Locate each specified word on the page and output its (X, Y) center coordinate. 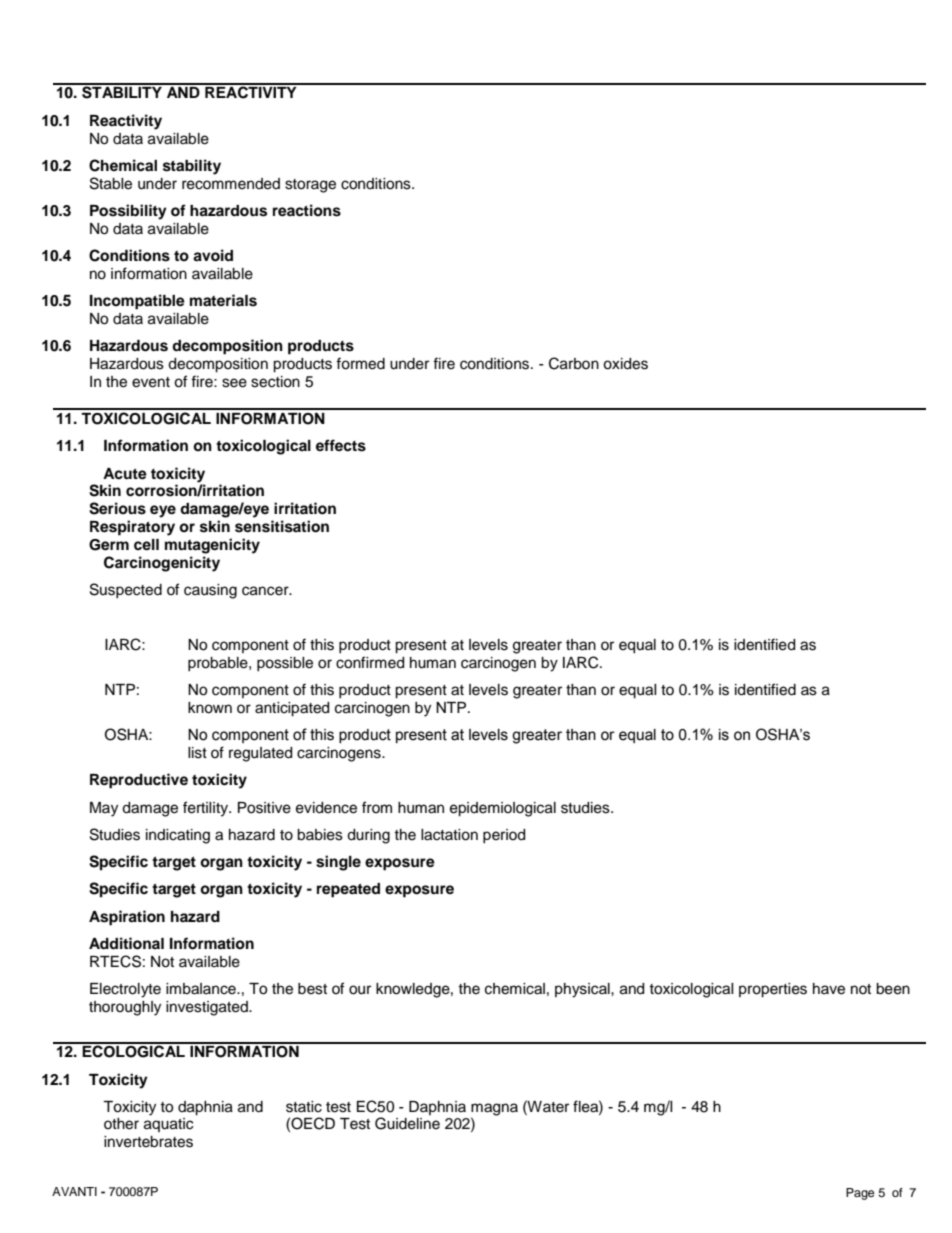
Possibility (128, 212)
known (210, 708)
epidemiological (503, 809)
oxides (625, 364)
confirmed (370, 662)
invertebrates (148, 1142)
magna (494, 1110)
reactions (307, 210)
